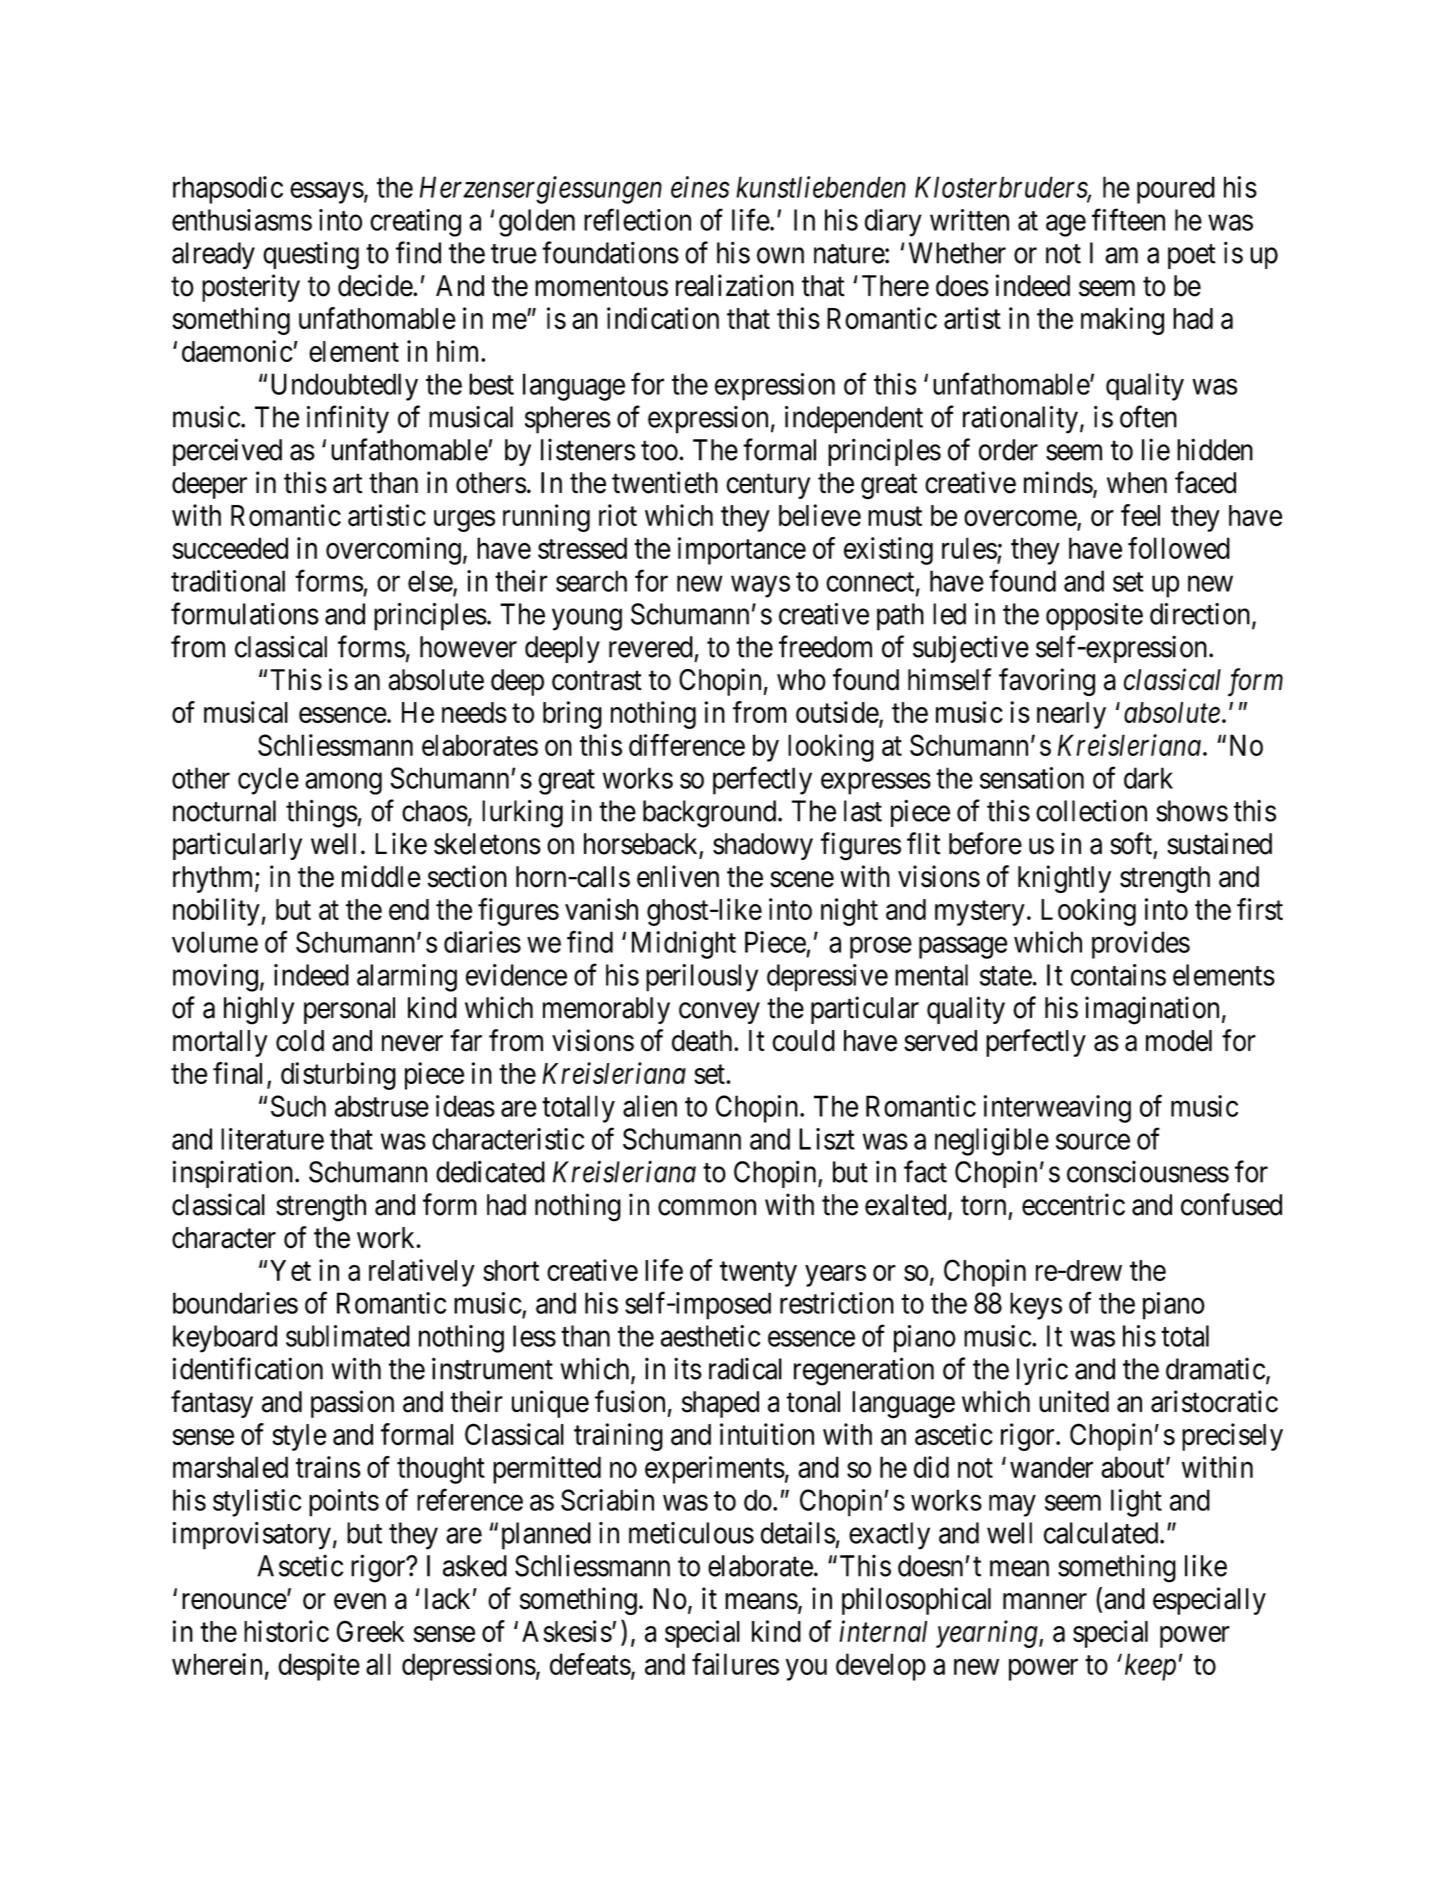 Image resolution: width=1456 pixels, height=1884 pixels. What do you see at coordinates (1141, 945) in the screenshot?
I see `provides` at bounding box center [1141, 945].
